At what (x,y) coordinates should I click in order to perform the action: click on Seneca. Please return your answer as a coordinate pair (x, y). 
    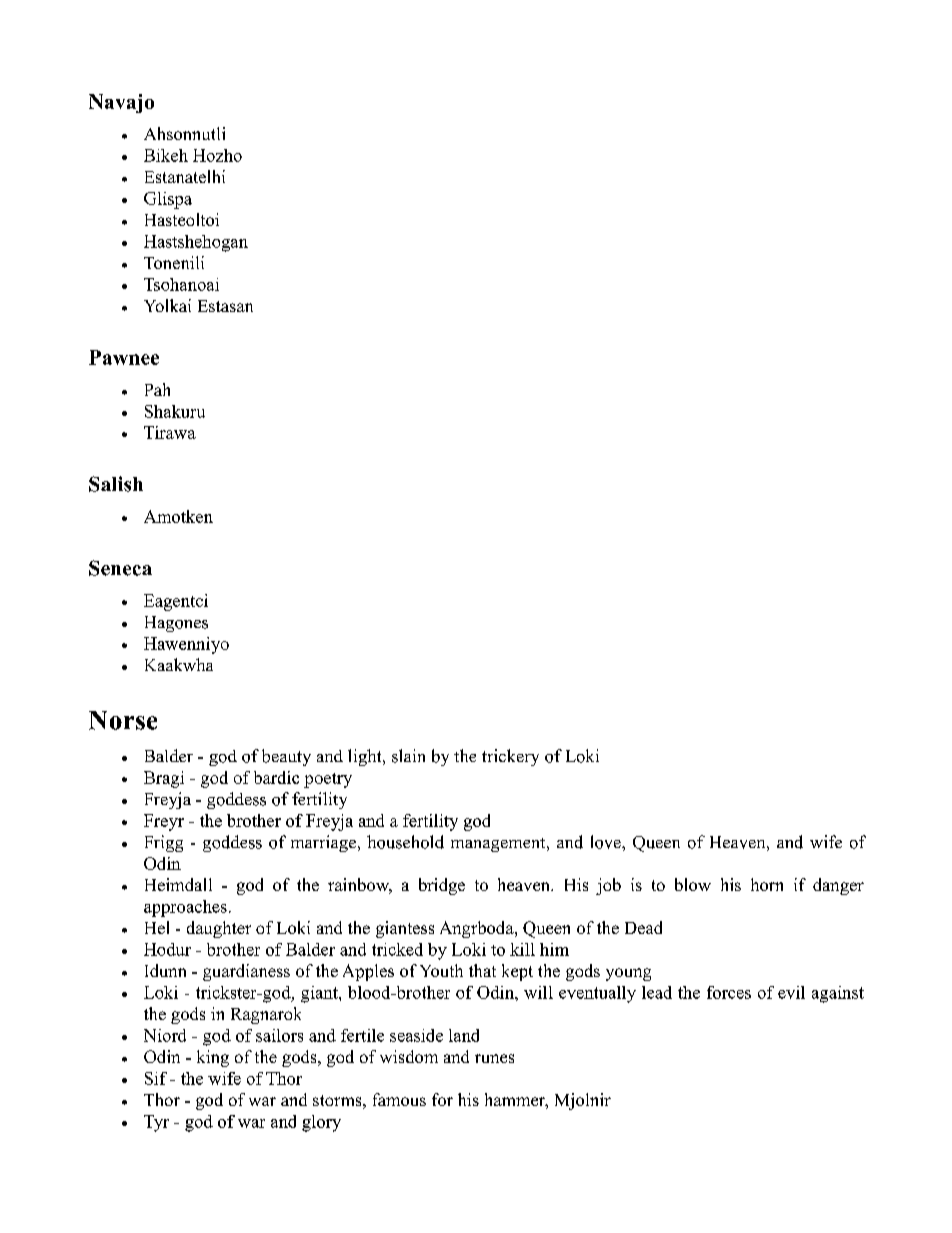
    Looking at the image, I should click on (120, 568).
